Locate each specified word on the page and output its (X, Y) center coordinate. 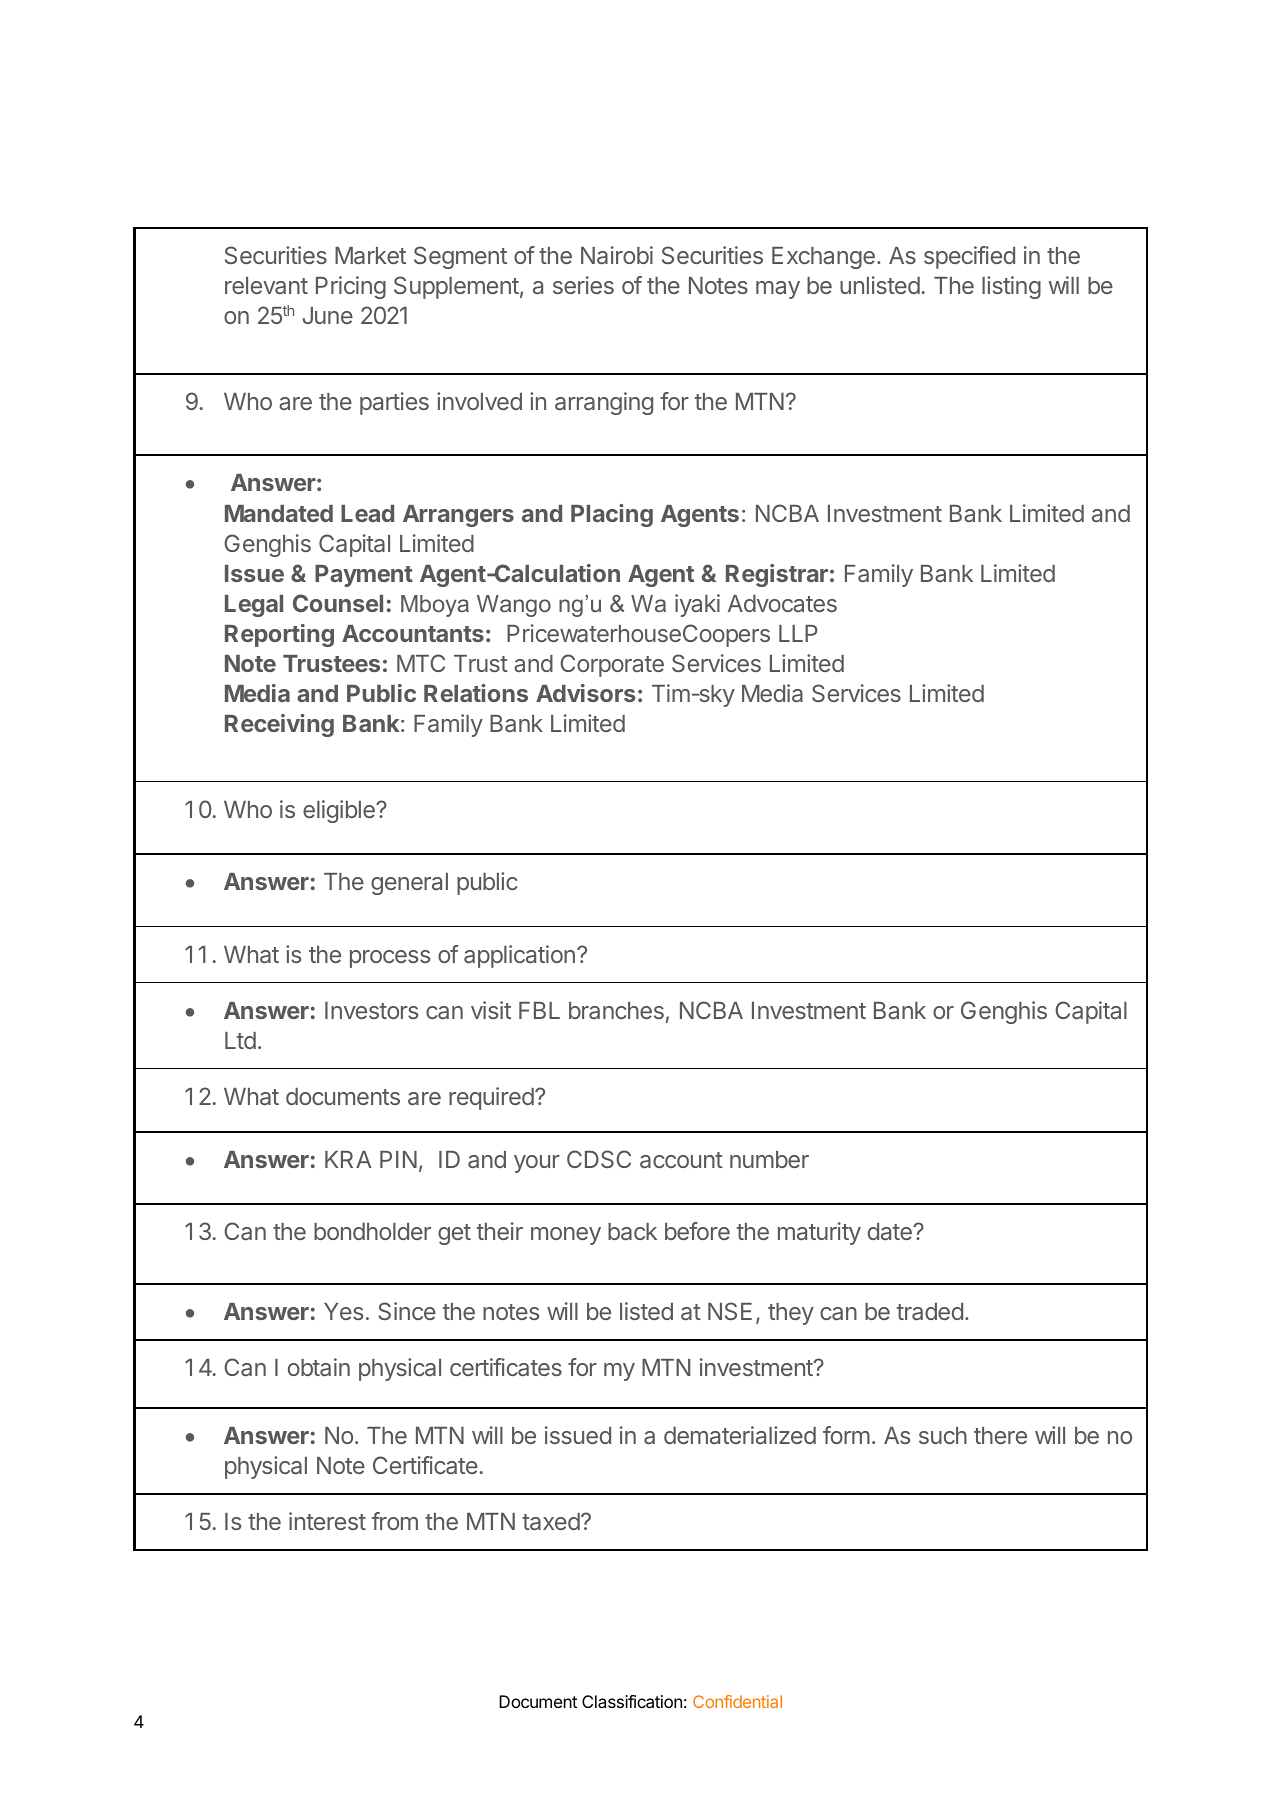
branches (616, 1010)
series (583, 285)
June (327, 315)
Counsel (338, 603)
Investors (371, 1010)
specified (969, 257)
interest (327, 1521)
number (769, 1159)
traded (930, 1311)
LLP (798, 633)
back (632, 1231)
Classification (632, 1701)
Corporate (612, 665)
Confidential (737, 1701)
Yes (343, 1311)
